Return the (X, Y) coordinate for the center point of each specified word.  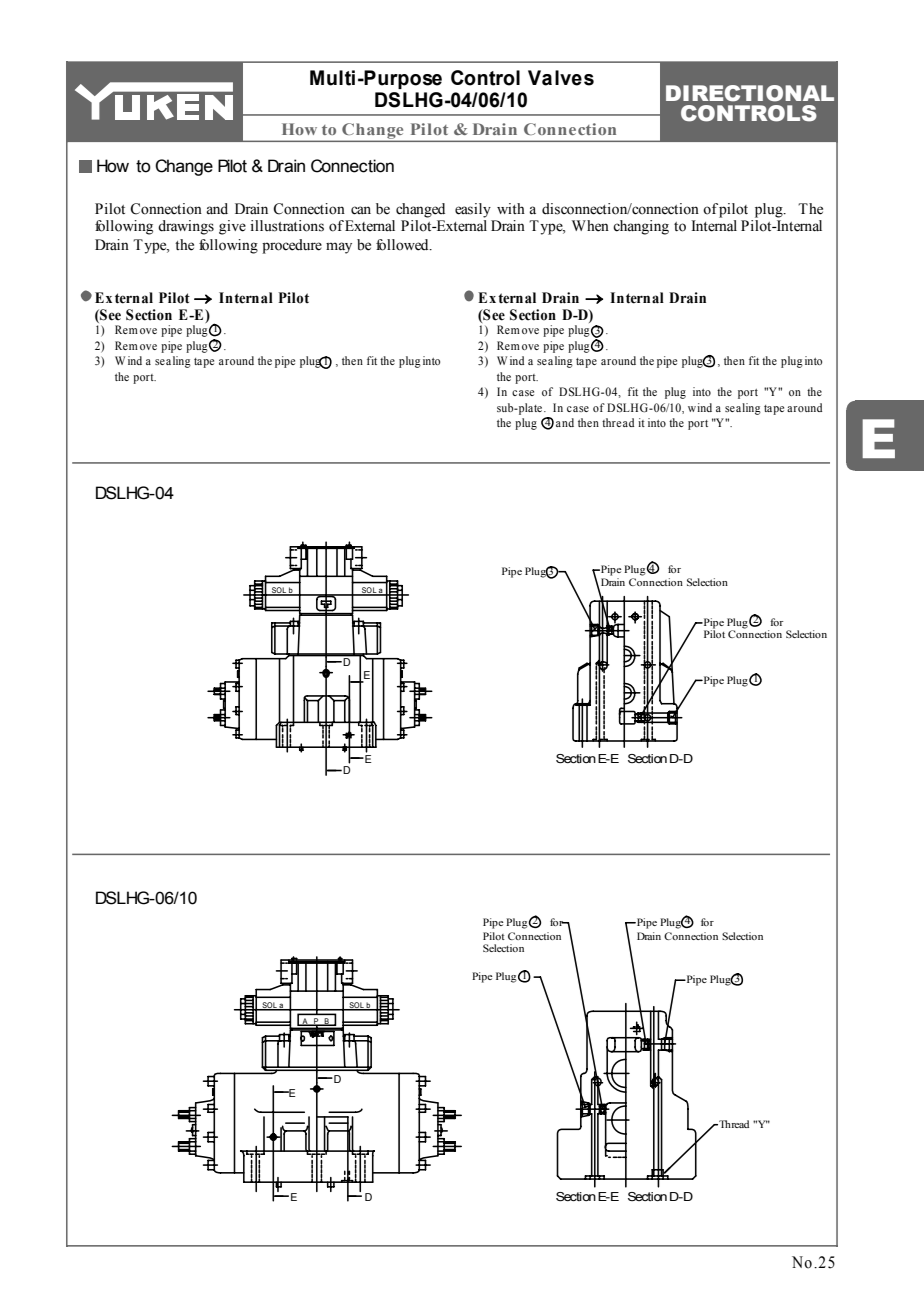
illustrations (287, 226)
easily (473, 210)
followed (403, 245)
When (590, 226)
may (339, 248)
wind (700, 407)
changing (641, 227)
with (511, 208)
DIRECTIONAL (750, 93)
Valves (561, 78)
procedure (292, 246)
